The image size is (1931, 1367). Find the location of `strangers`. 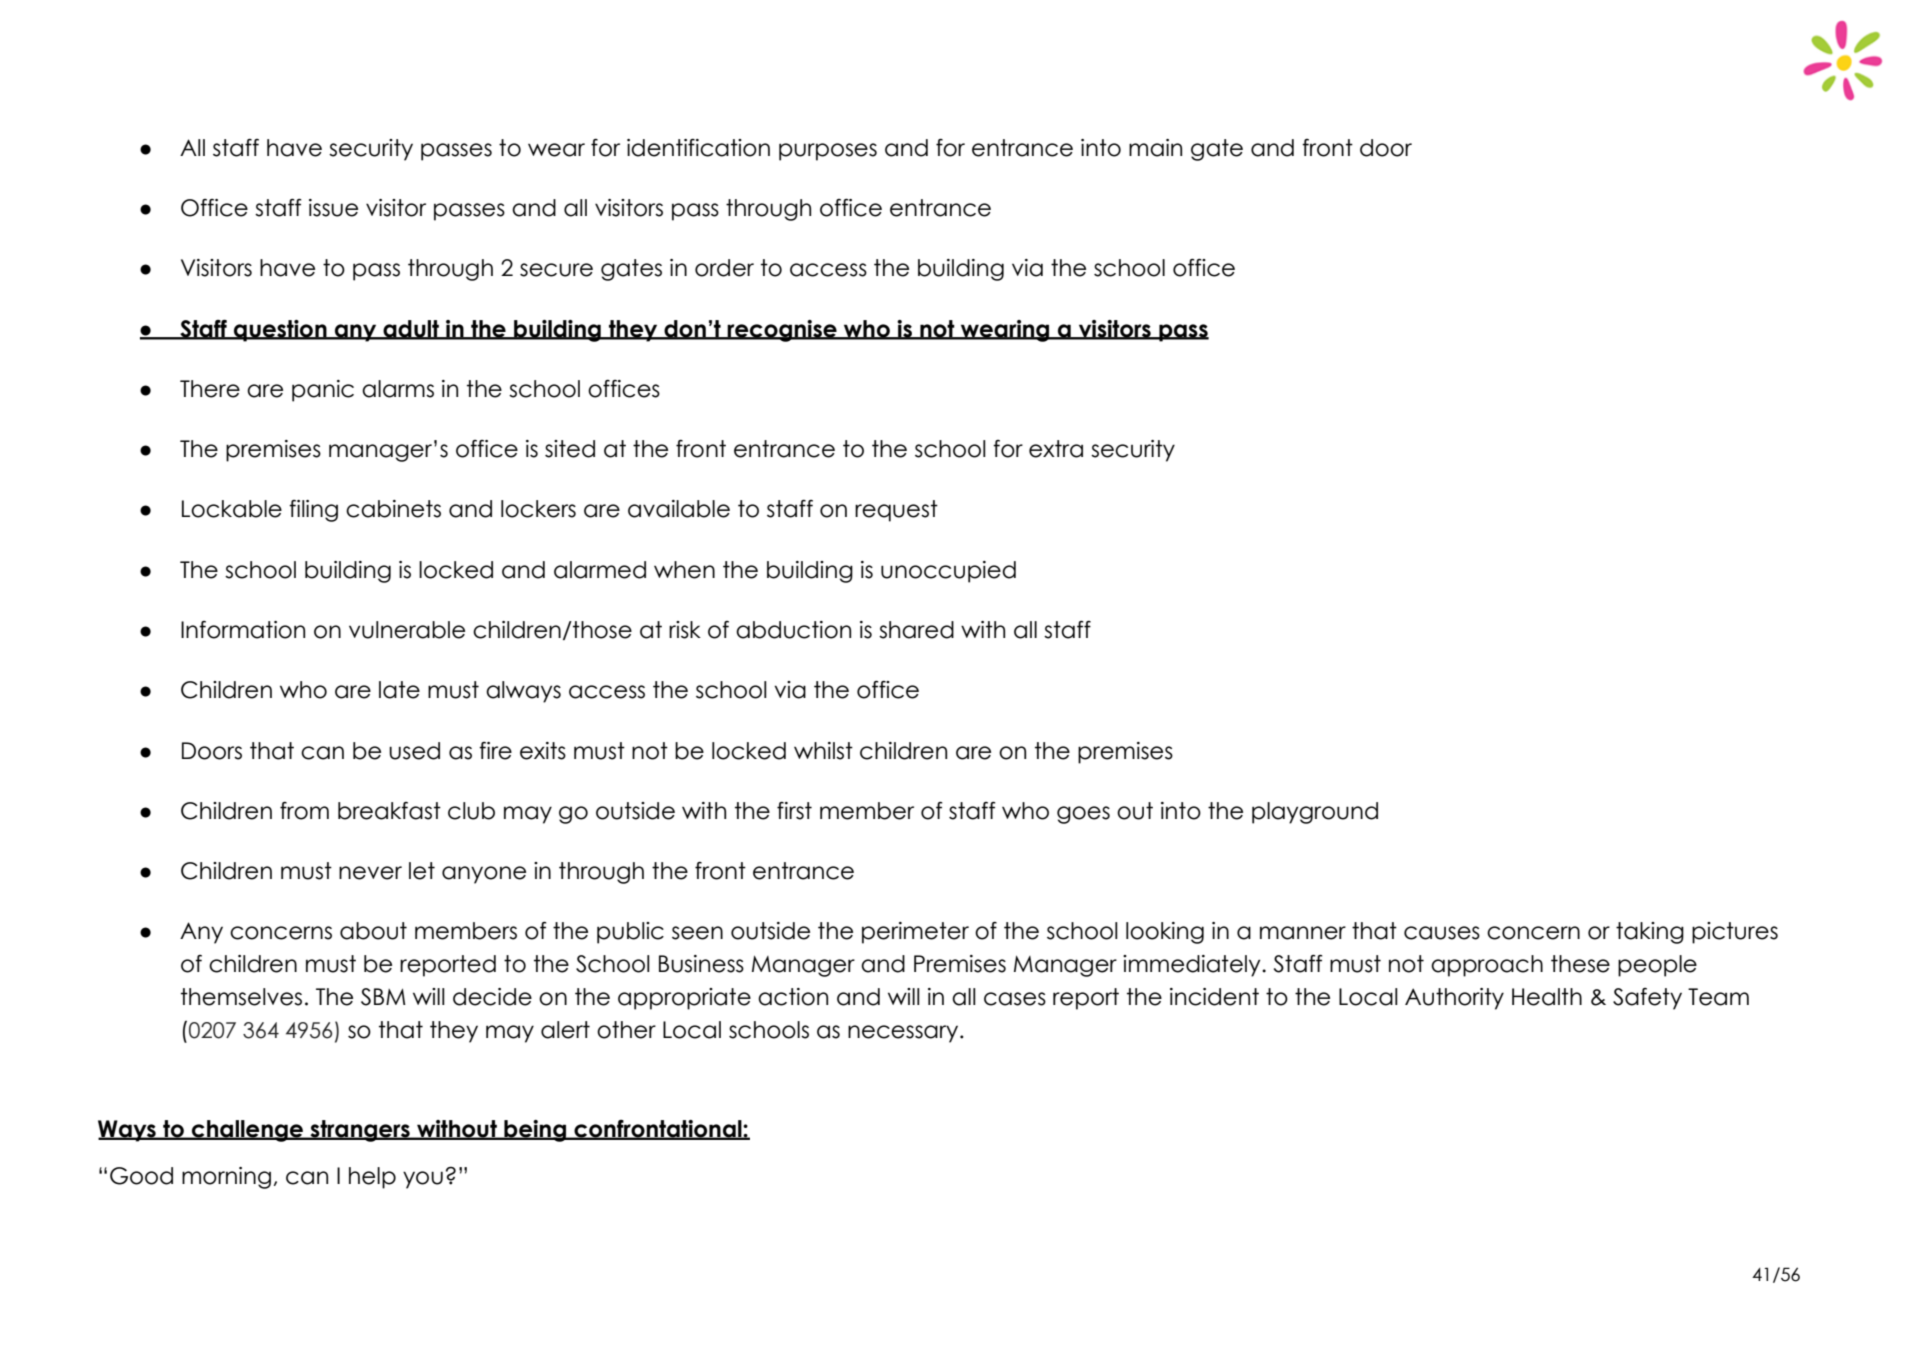

strangers is located at coordinates (360, 1131).
